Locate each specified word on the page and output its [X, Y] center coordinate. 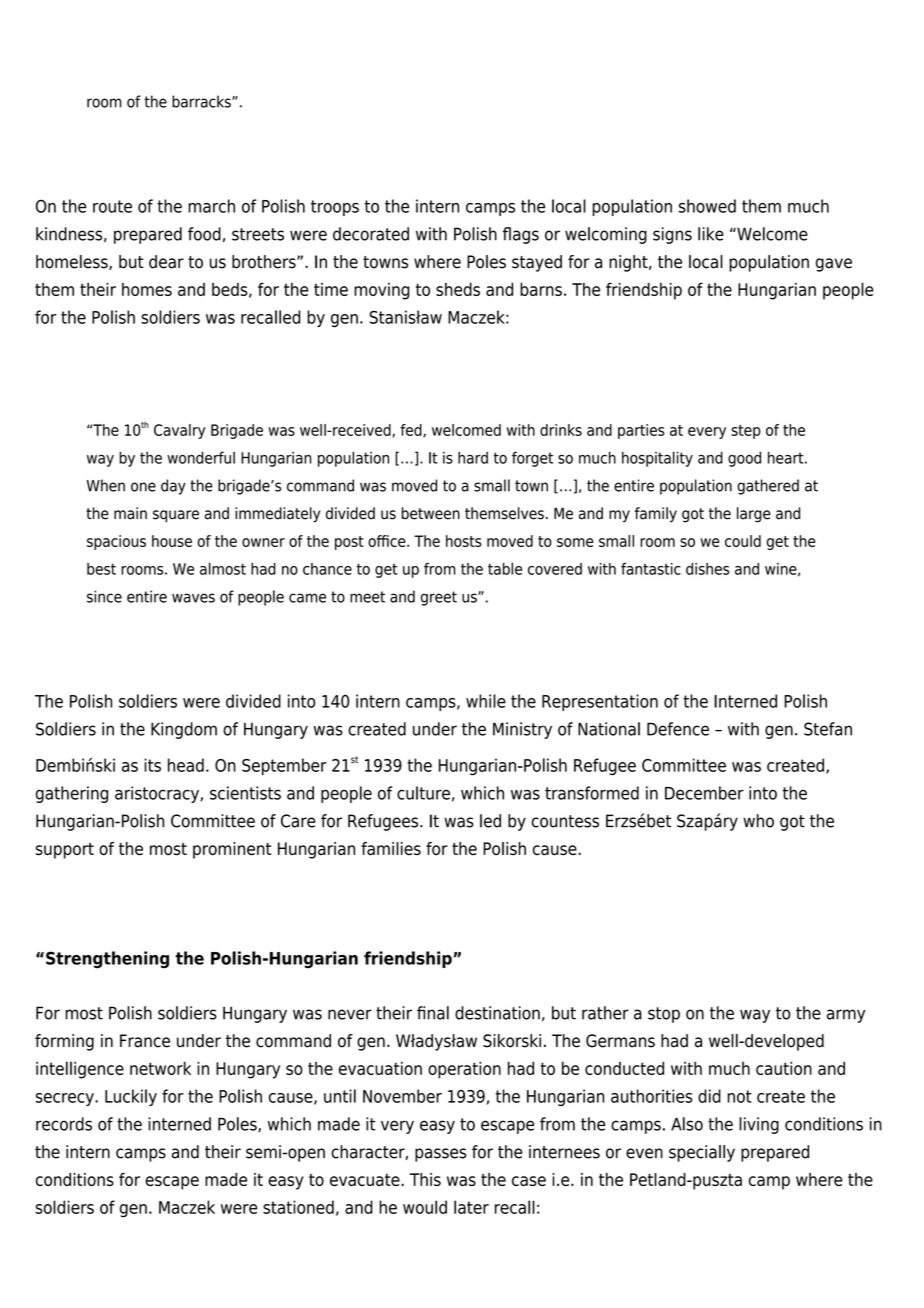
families [391, 848]
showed [707, 206]
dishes [707, 569]
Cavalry [179, 431]
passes [440, 1155]
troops [335, 208]
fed [412, 431]
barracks [202, 101]
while [486, 701]
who [758, 821]
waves [193, 598]
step [746, 432]
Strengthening [107, 959]
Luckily [131, 1097]
